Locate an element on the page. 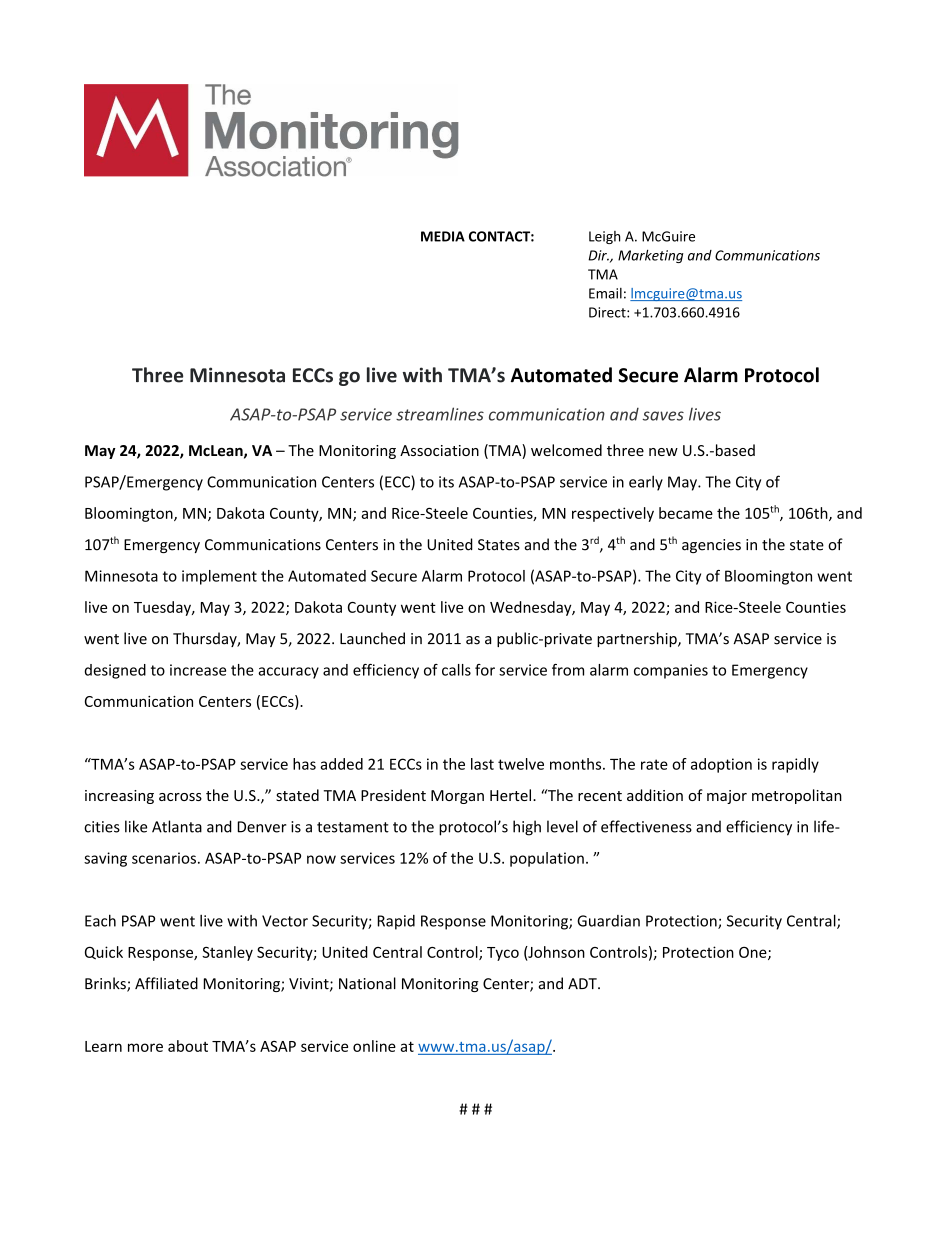 This image has height=1233, width=952. MEDIA is located at coordinates (443, 236).
